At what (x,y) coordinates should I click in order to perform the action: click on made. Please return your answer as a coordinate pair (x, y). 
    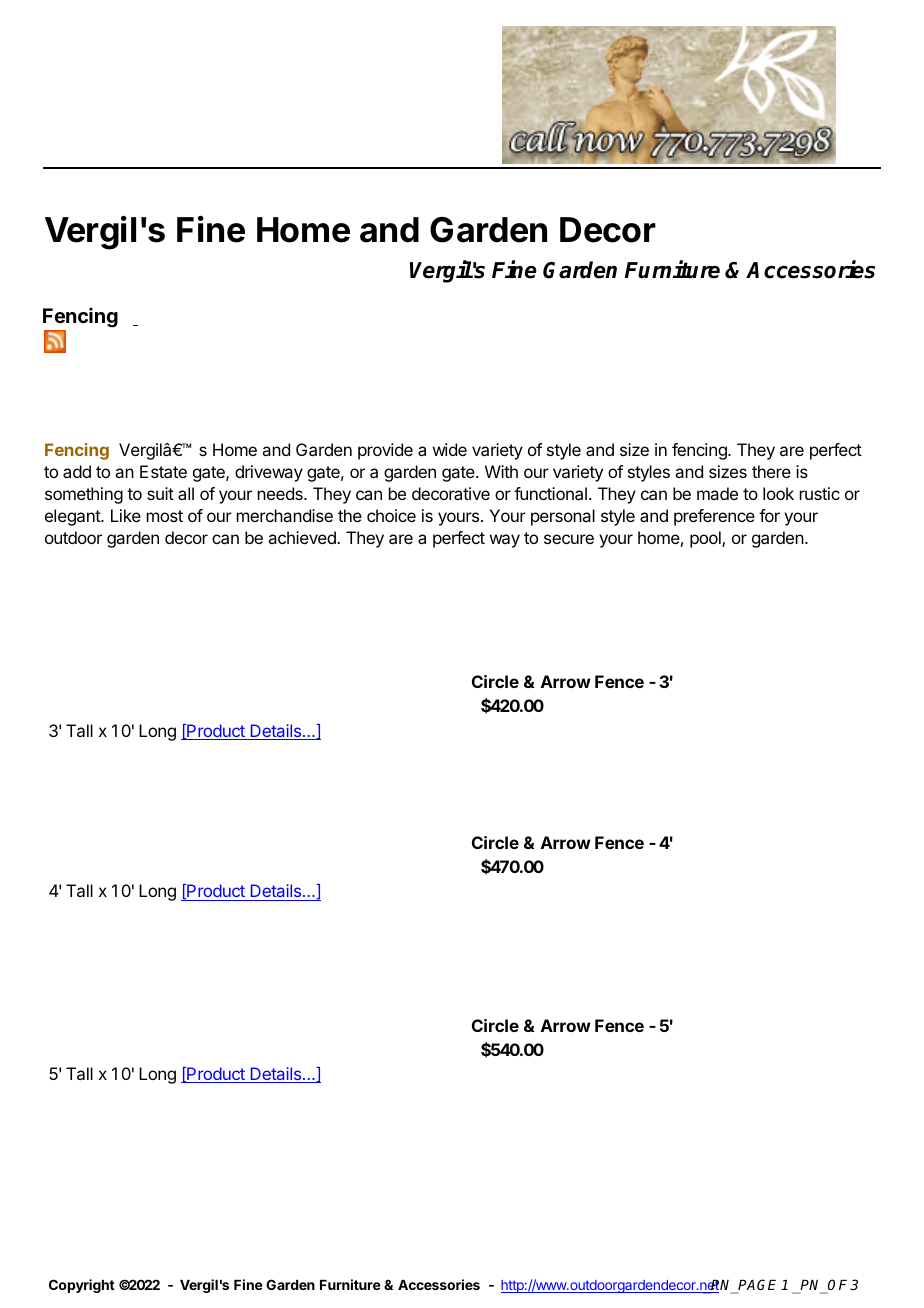
    Looking at the image, I should click on (717, 493).
